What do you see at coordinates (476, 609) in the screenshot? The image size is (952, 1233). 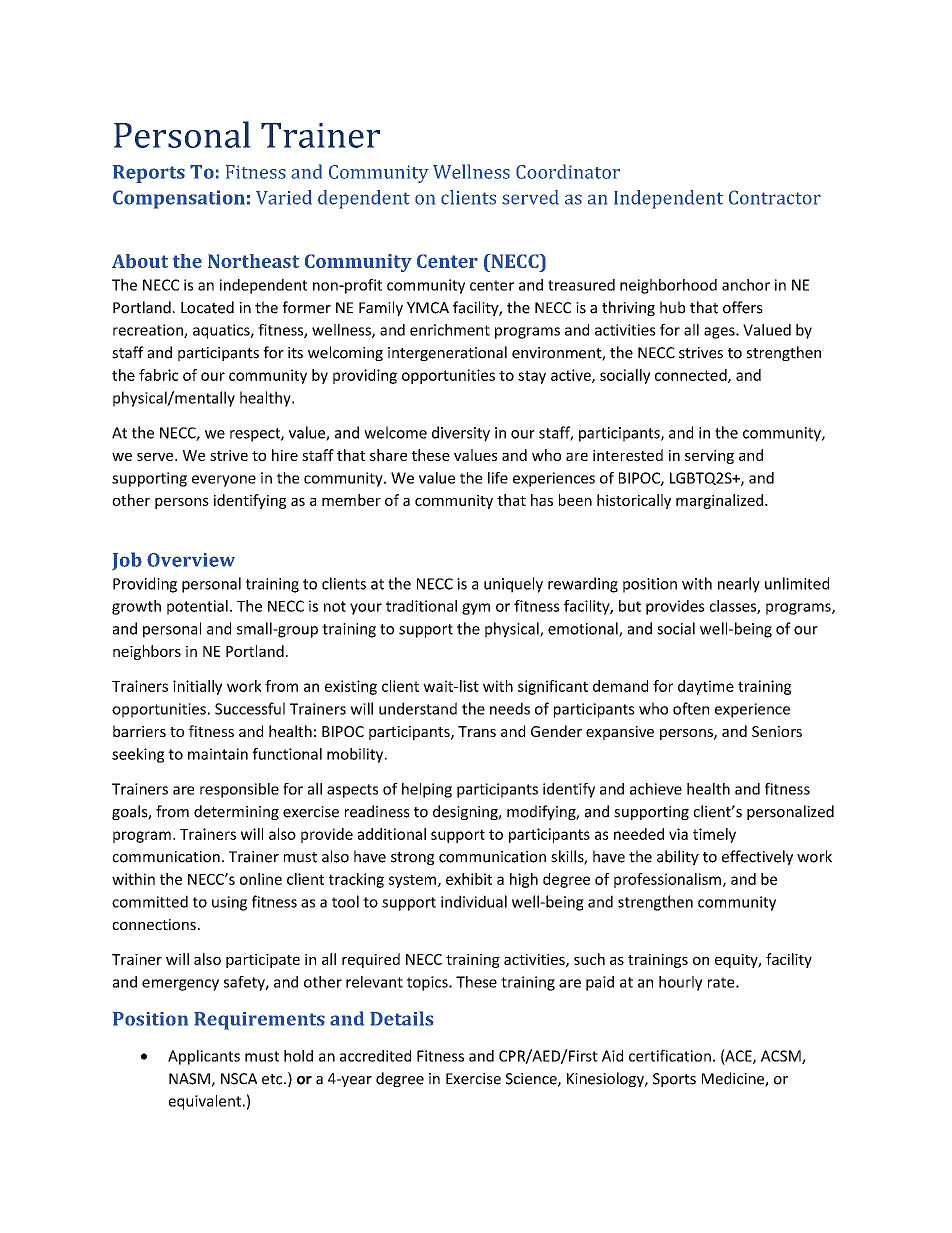 I see `gym` at bounding box center [476, 609].
